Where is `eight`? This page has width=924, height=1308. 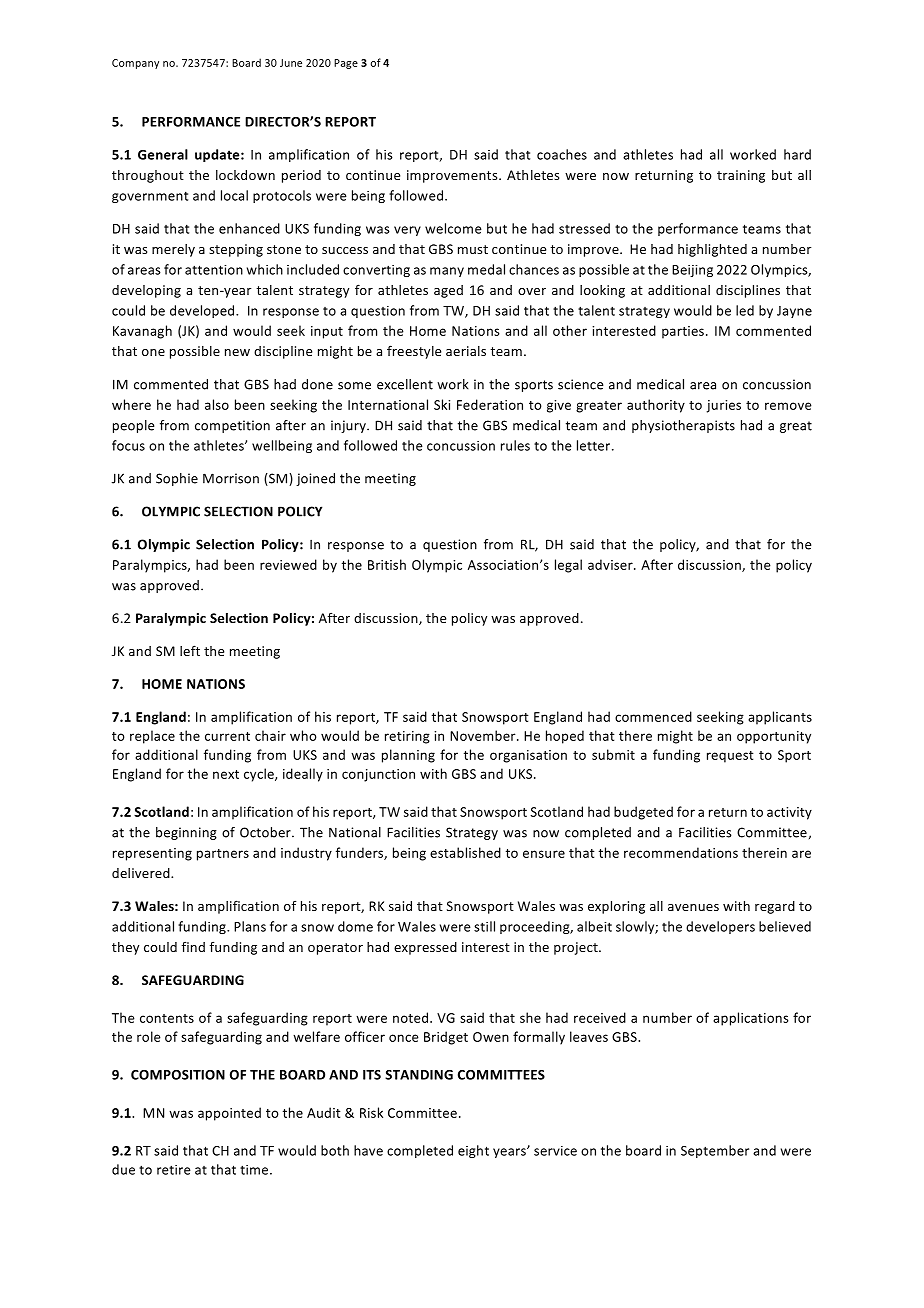
eight is located at coordinates (473, 1151).
